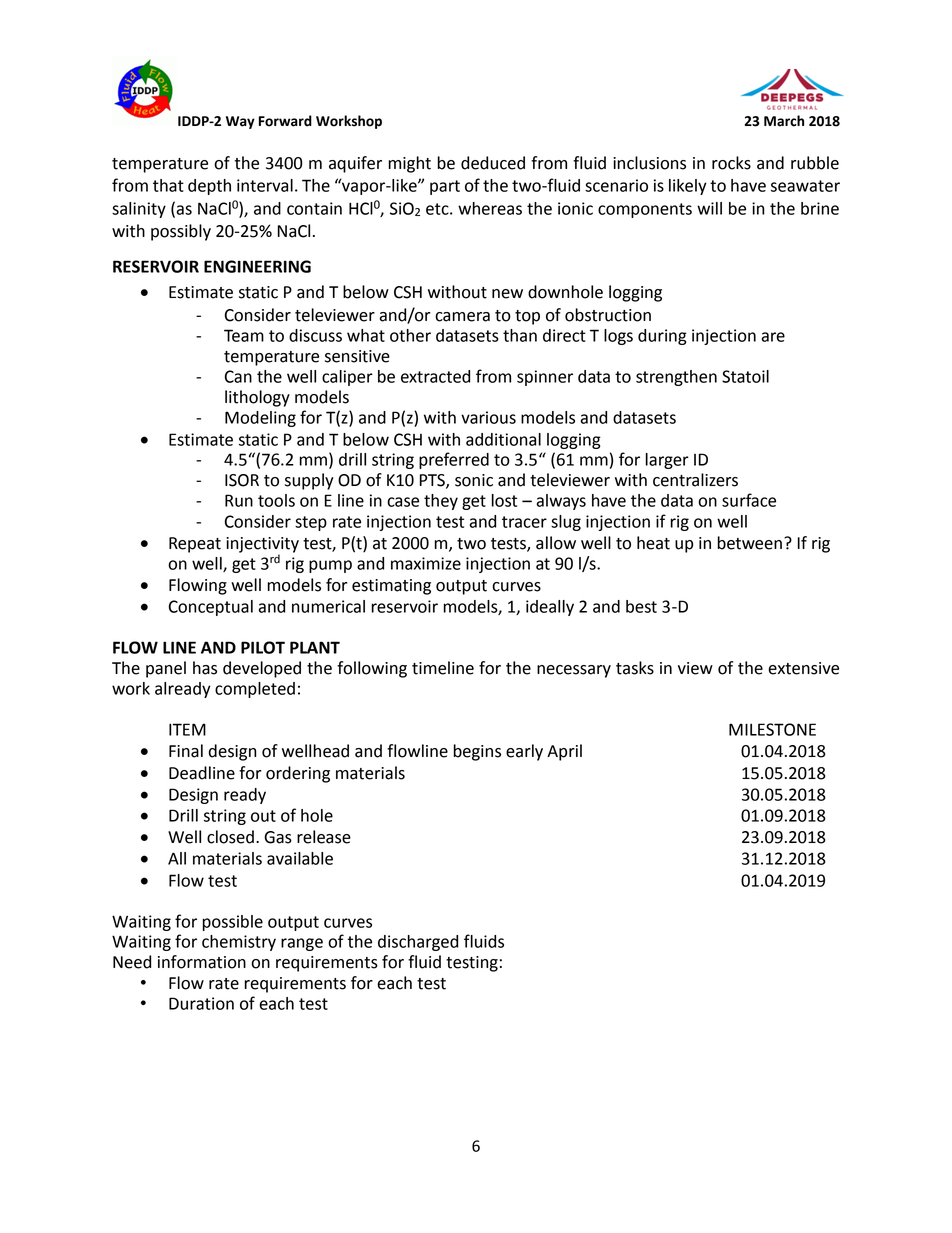  I want to click on various, so click(488, 417).
